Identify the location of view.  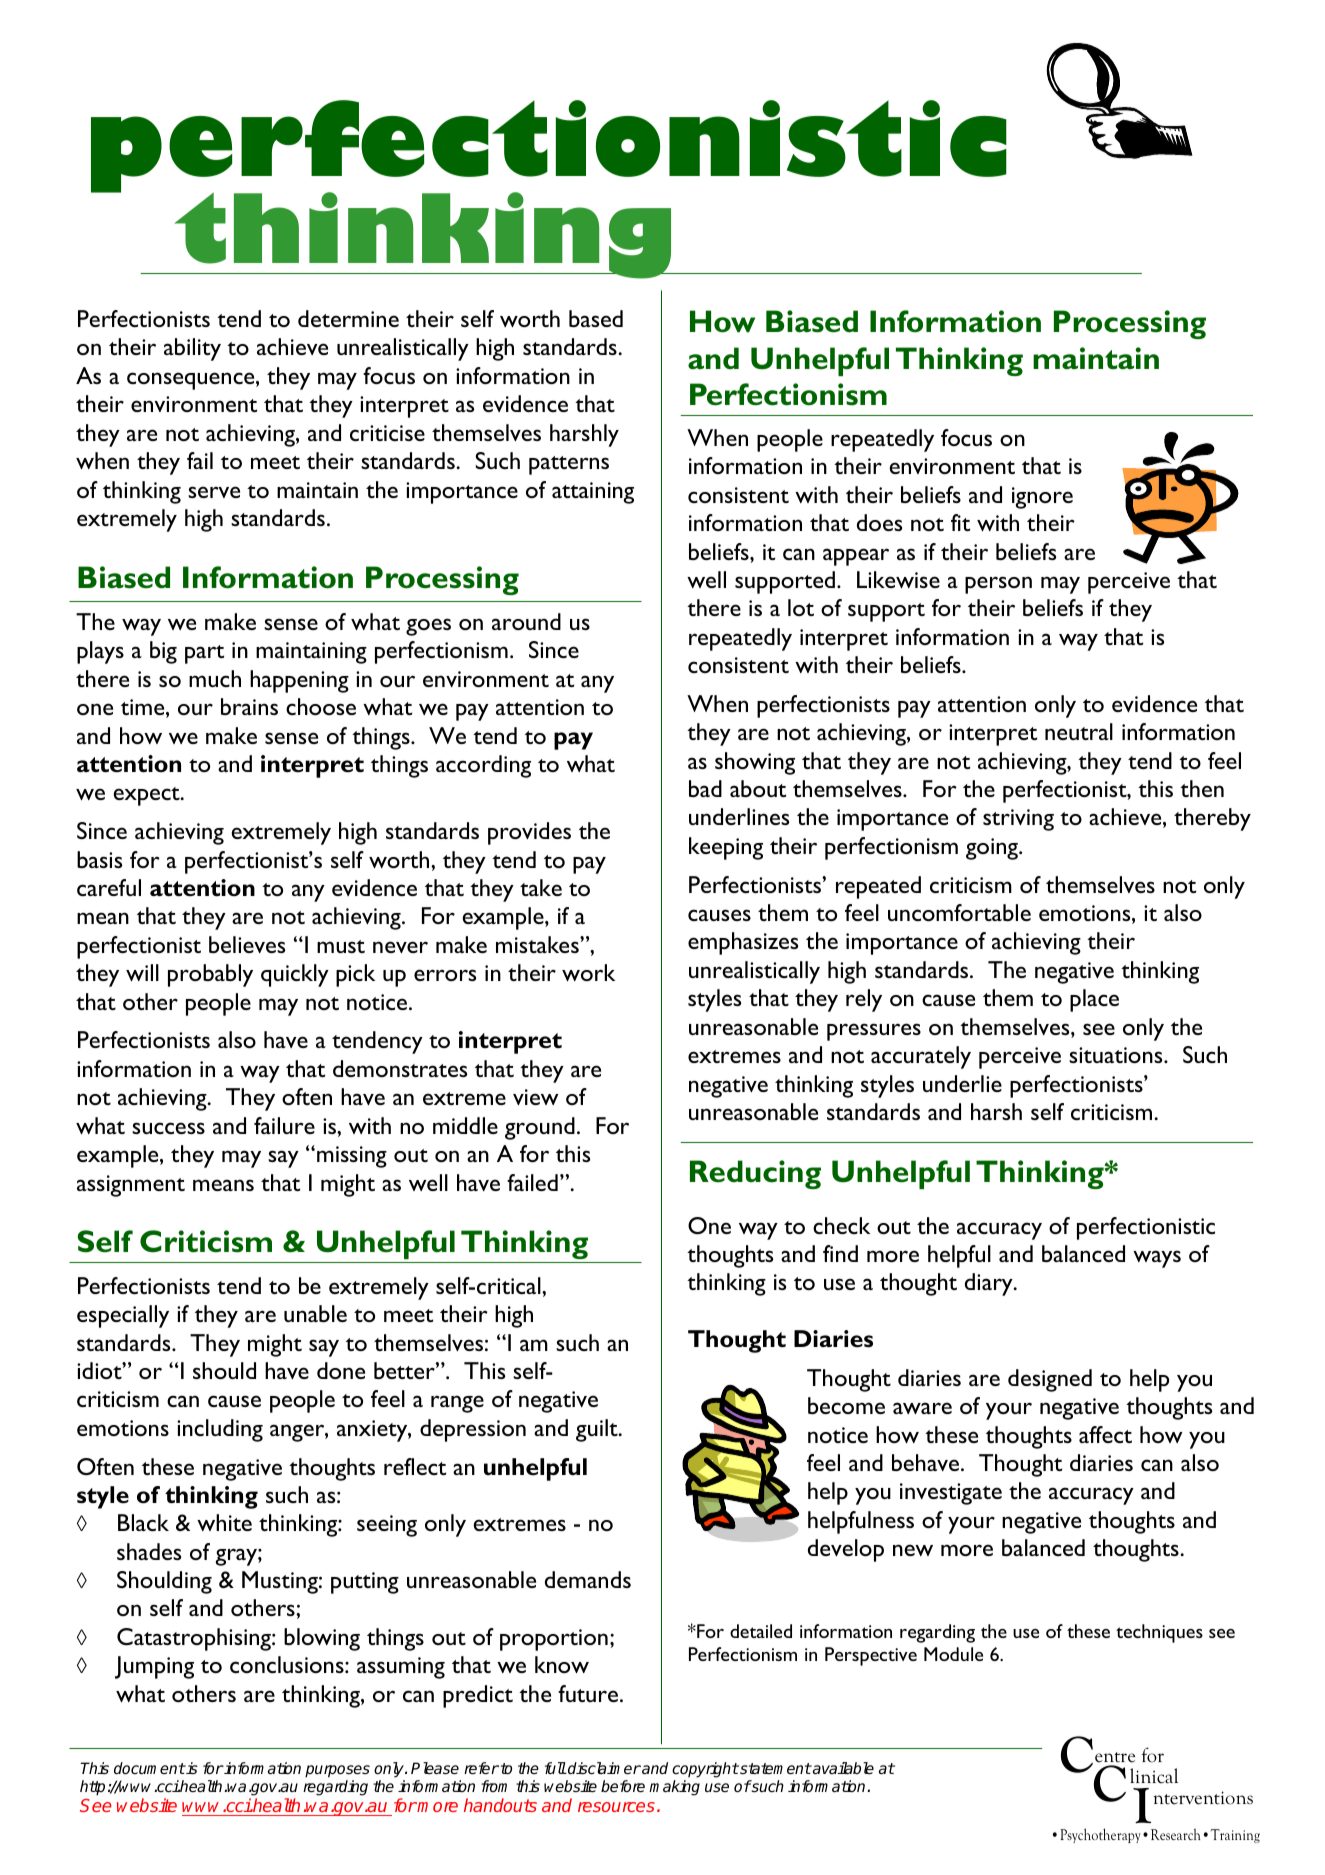
(535, 1097).
